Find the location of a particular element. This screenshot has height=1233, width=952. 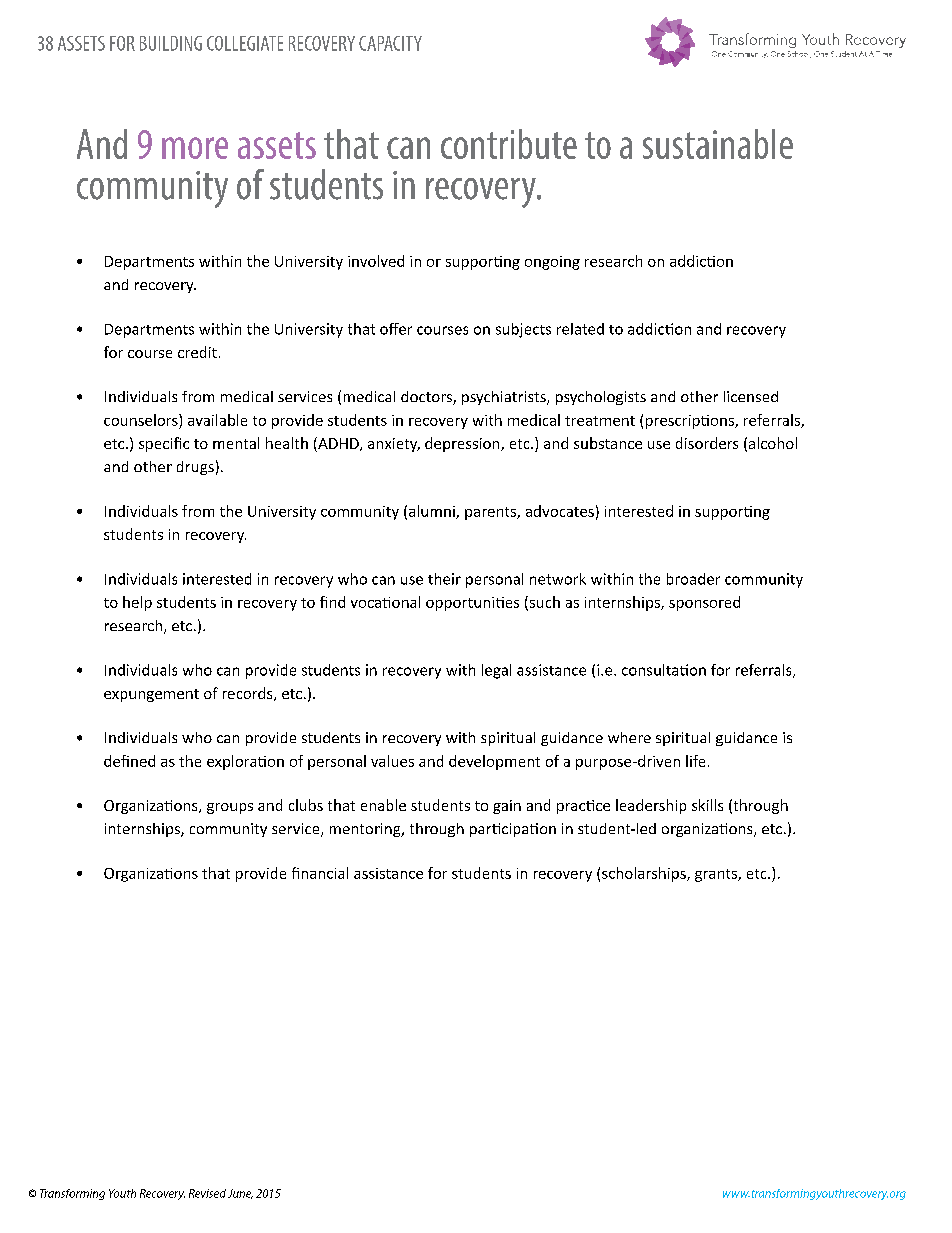

sustainable is located at coordinates (718, 144).
